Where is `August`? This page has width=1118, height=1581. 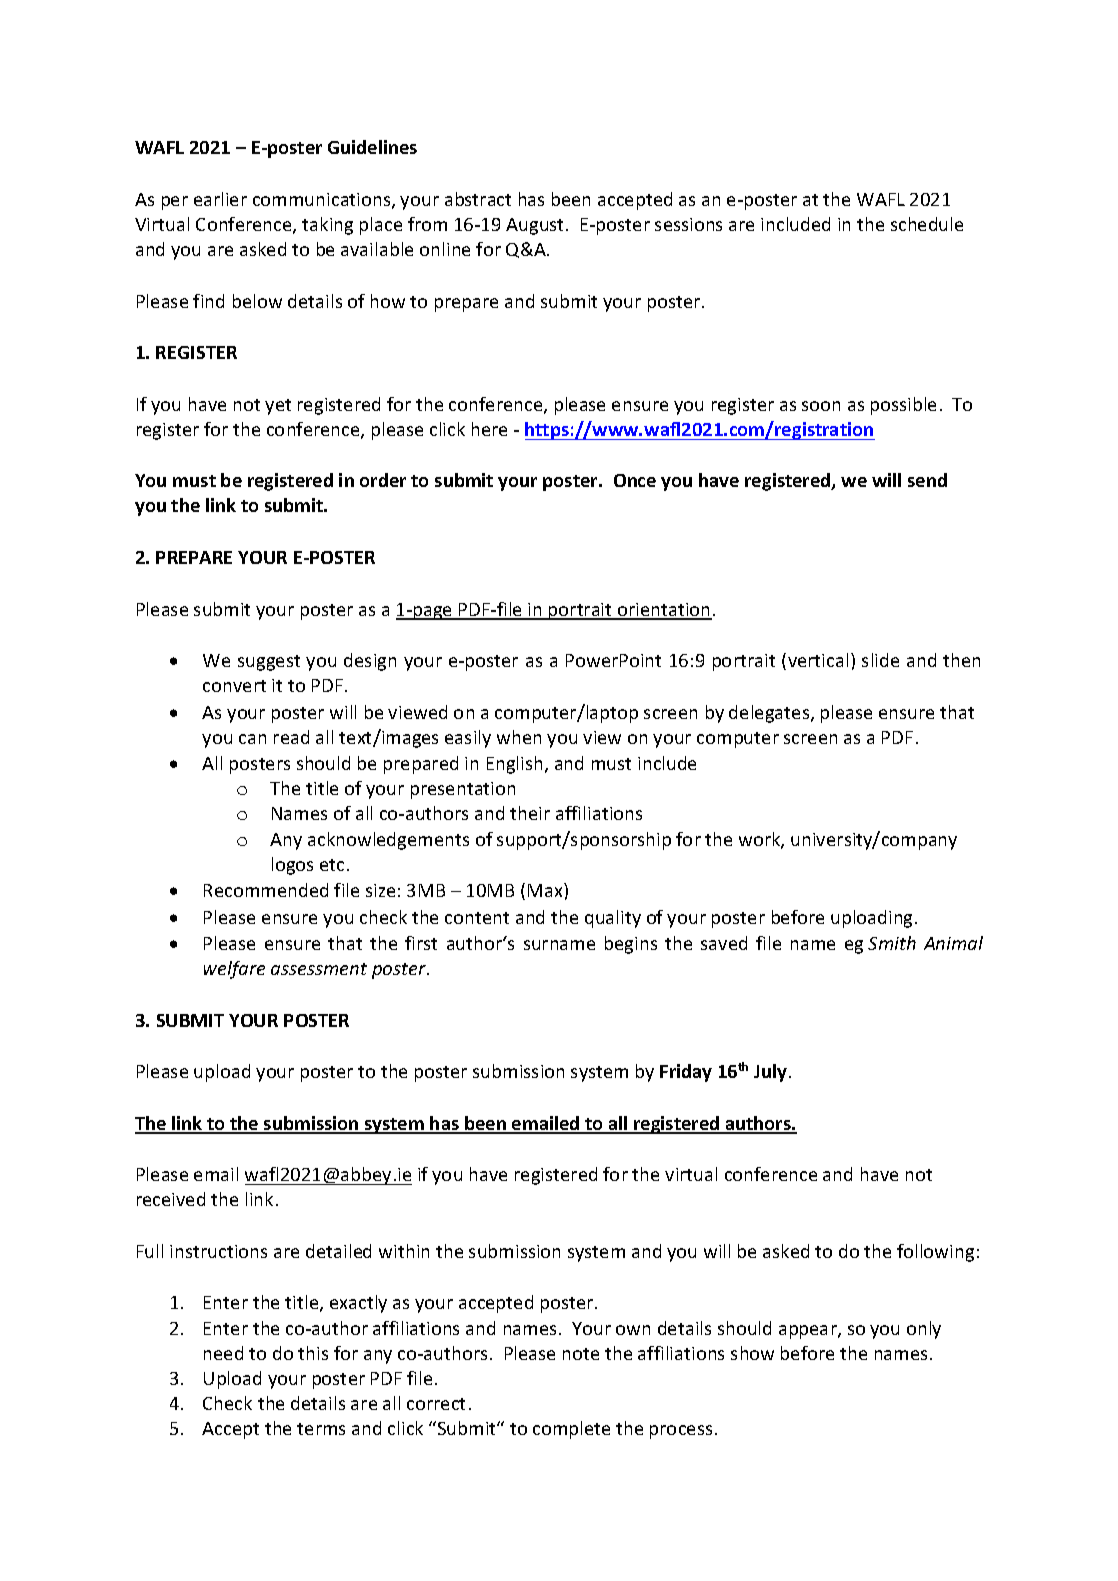 August is located at coordinates (536, 226).
